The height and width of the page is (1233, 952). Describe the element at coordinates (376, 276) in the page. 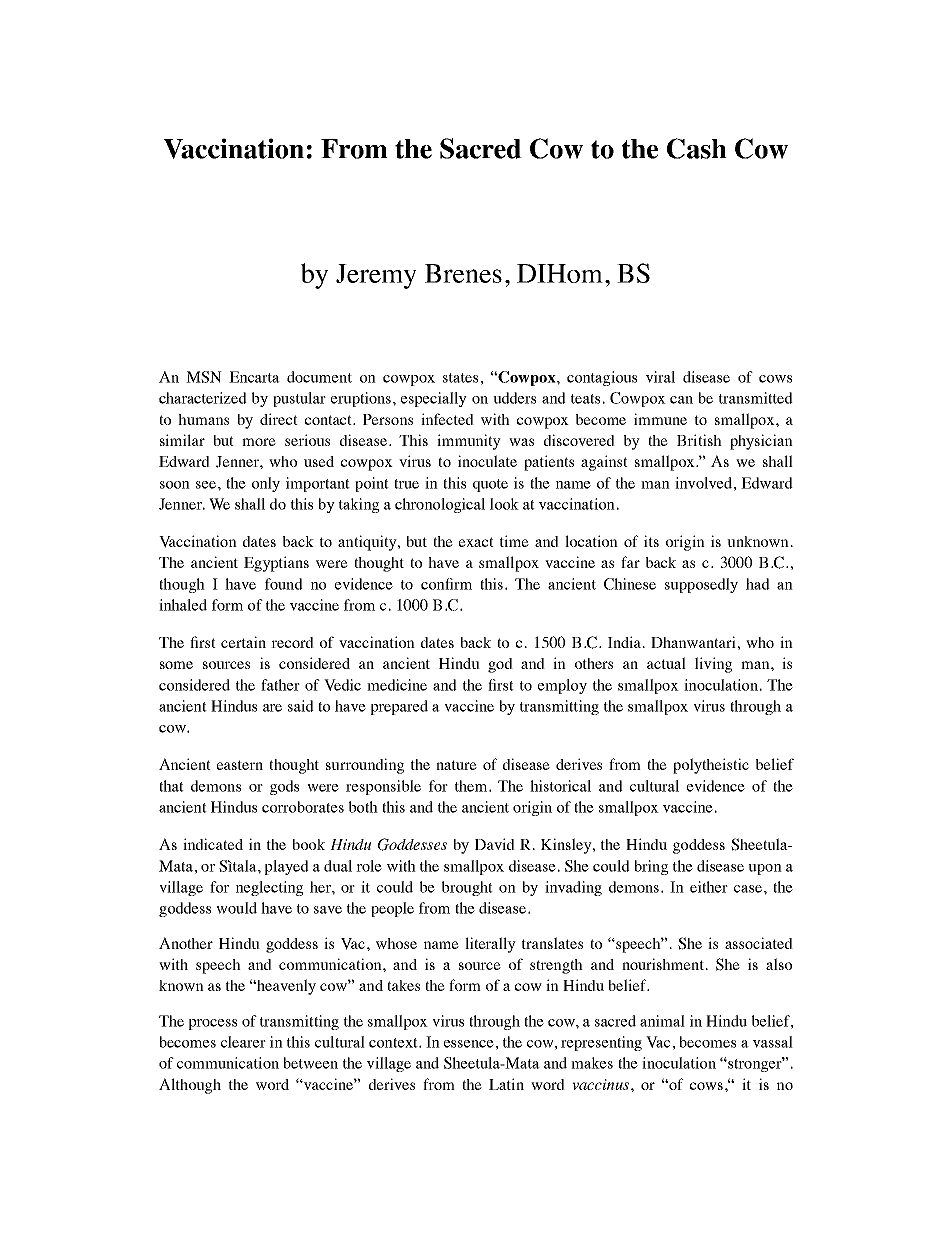

I see `Jeremy` at that location.
